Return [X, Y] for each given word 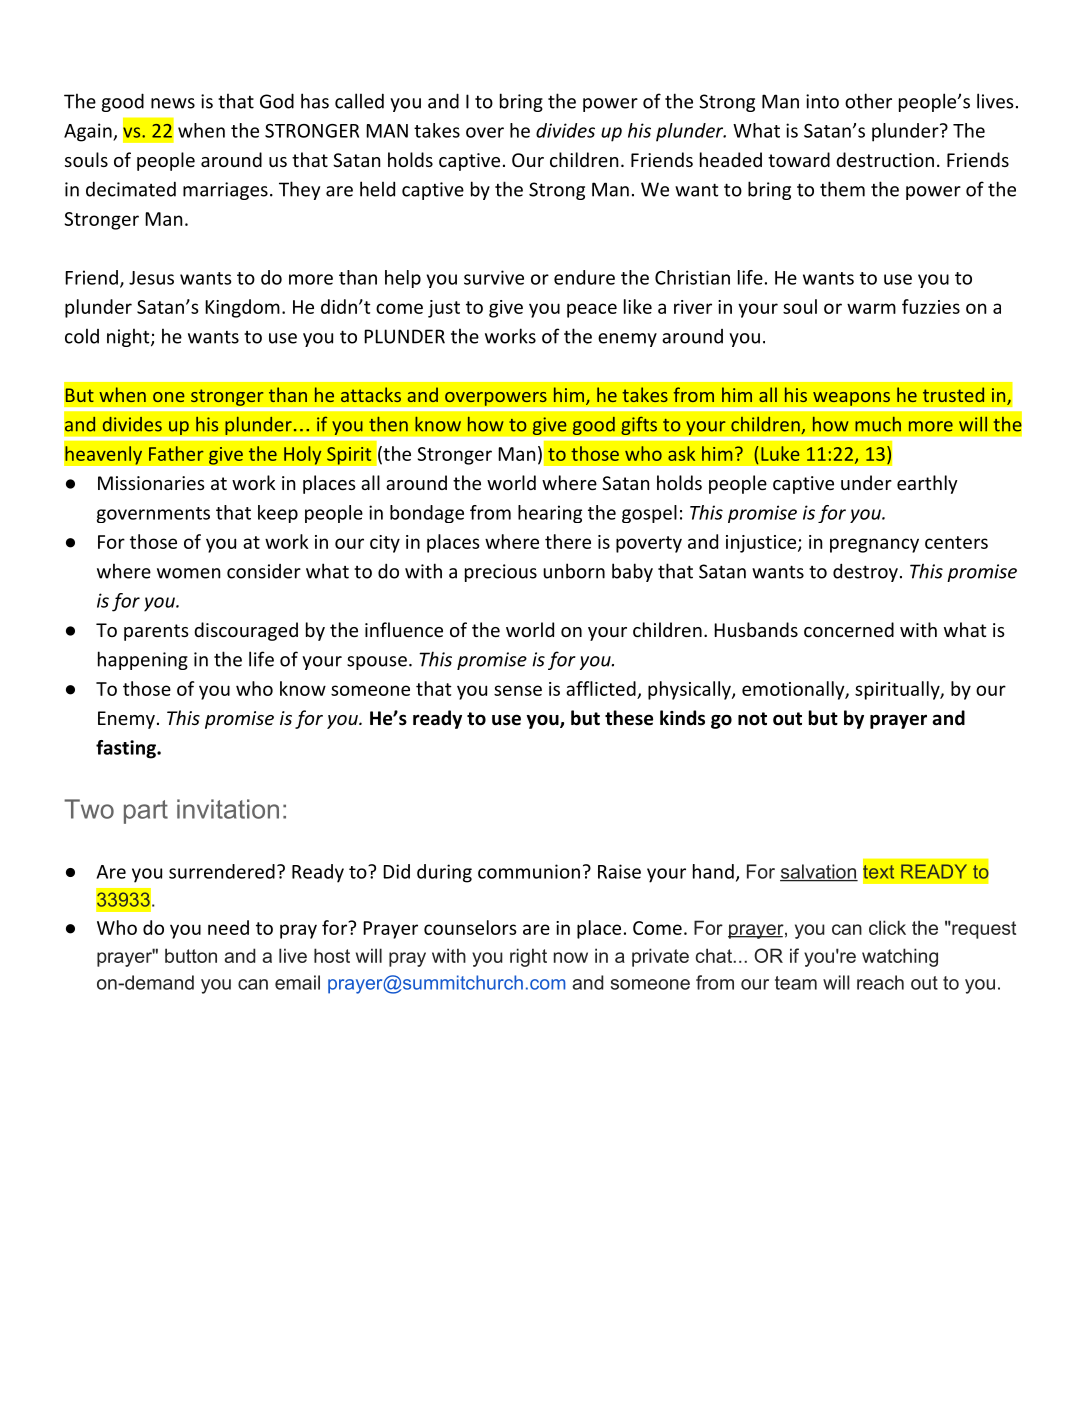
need [228, 927]
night [129, 337]
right [528, 957]
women [188, 573]
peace [592, 310]
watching [900, 957]
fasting [127, 749]
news [173, 103]
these [629, 718]
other [868, 101]
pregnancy [874, 545]
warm [871, 308]
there [568, 541]
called [359, 101]
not [752, 719]
